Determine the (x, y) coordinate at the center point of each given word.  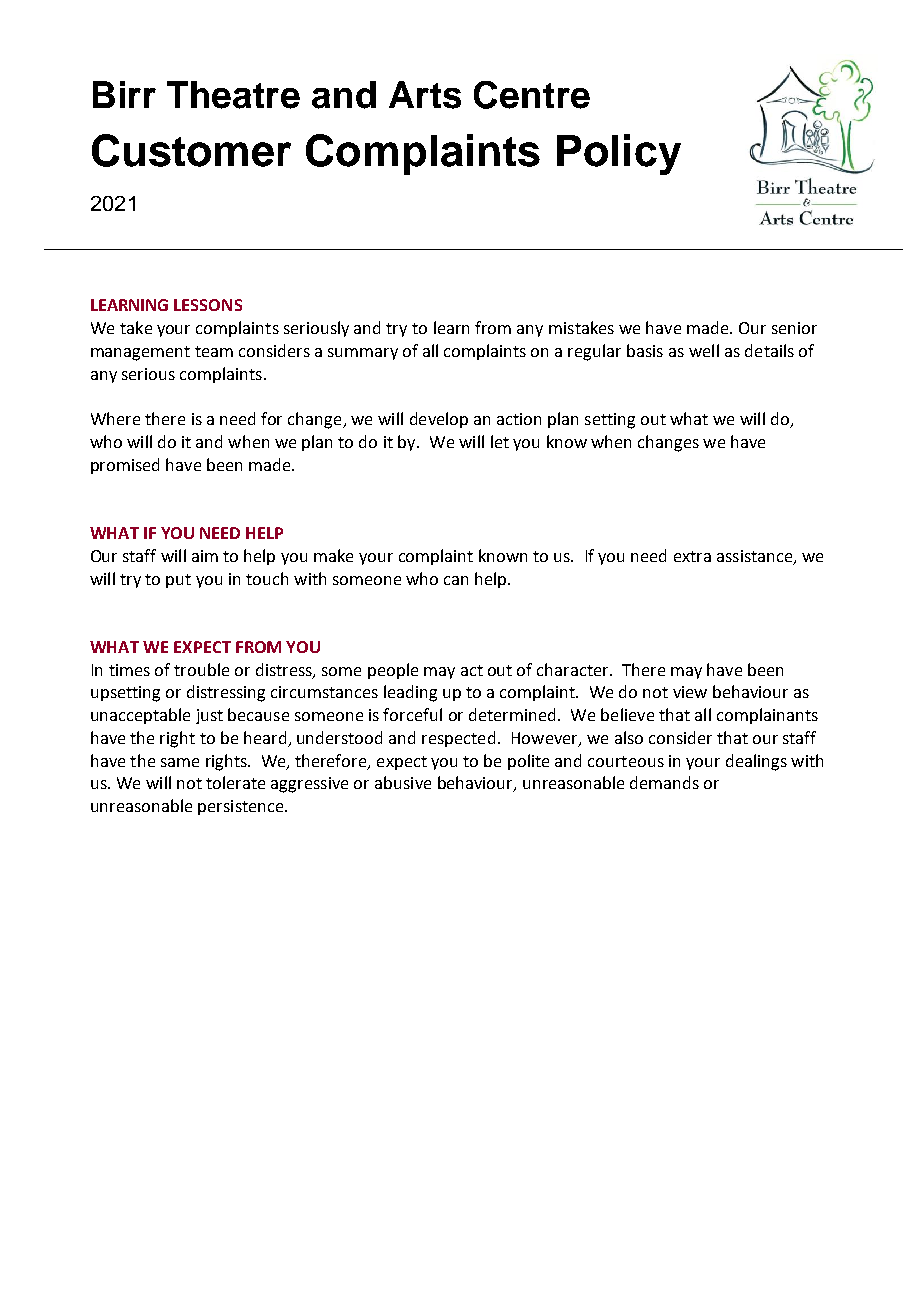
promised (125, 466)
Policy (619, 154)
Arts (425, 95)
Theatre (233, 95)
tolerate (235, 782)
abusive (403, 782)
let (500, 441)
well (704, 350)
